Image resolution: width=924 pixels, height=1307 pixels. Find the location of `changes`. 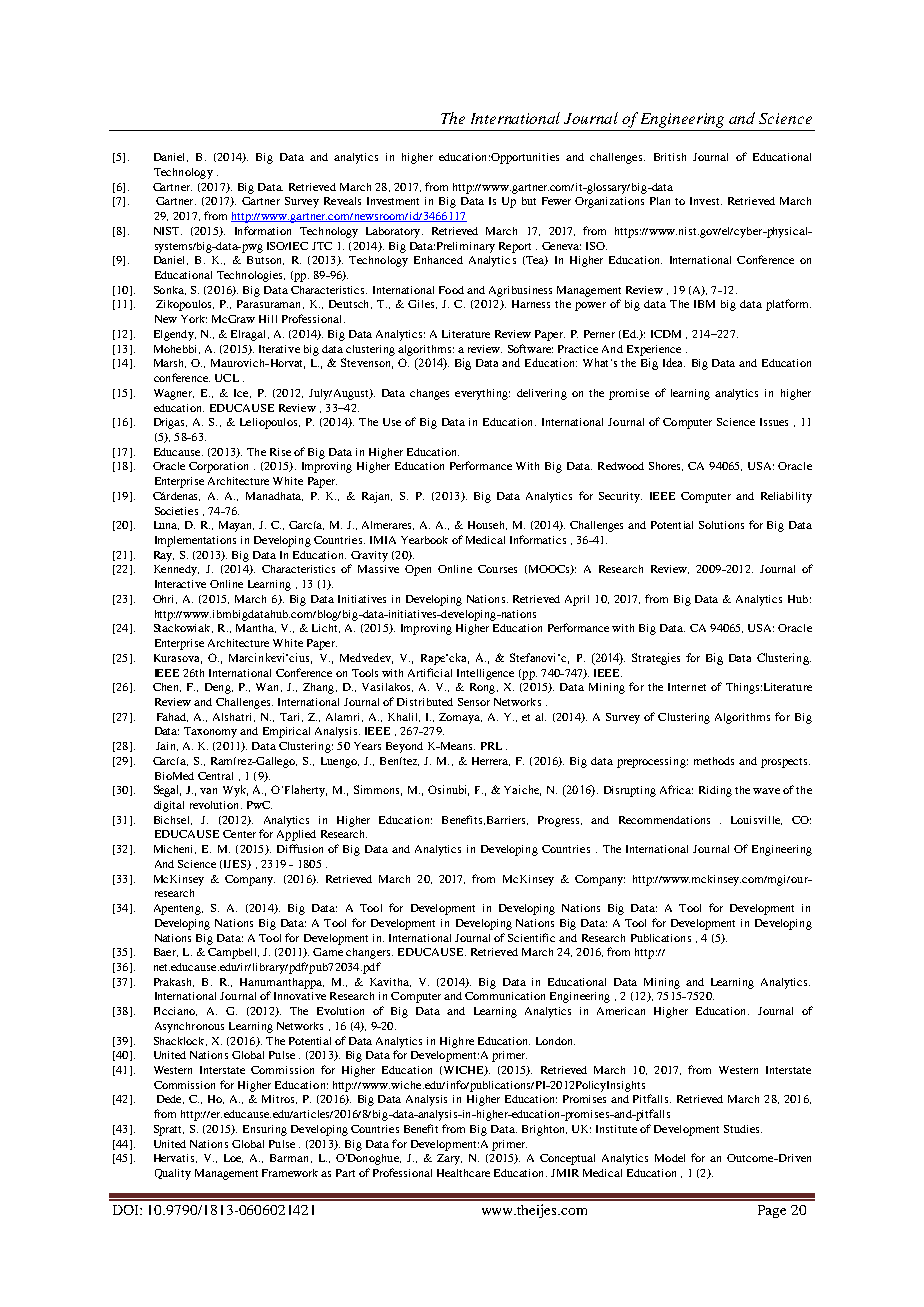

changes is located at coordinates (429, 394).
